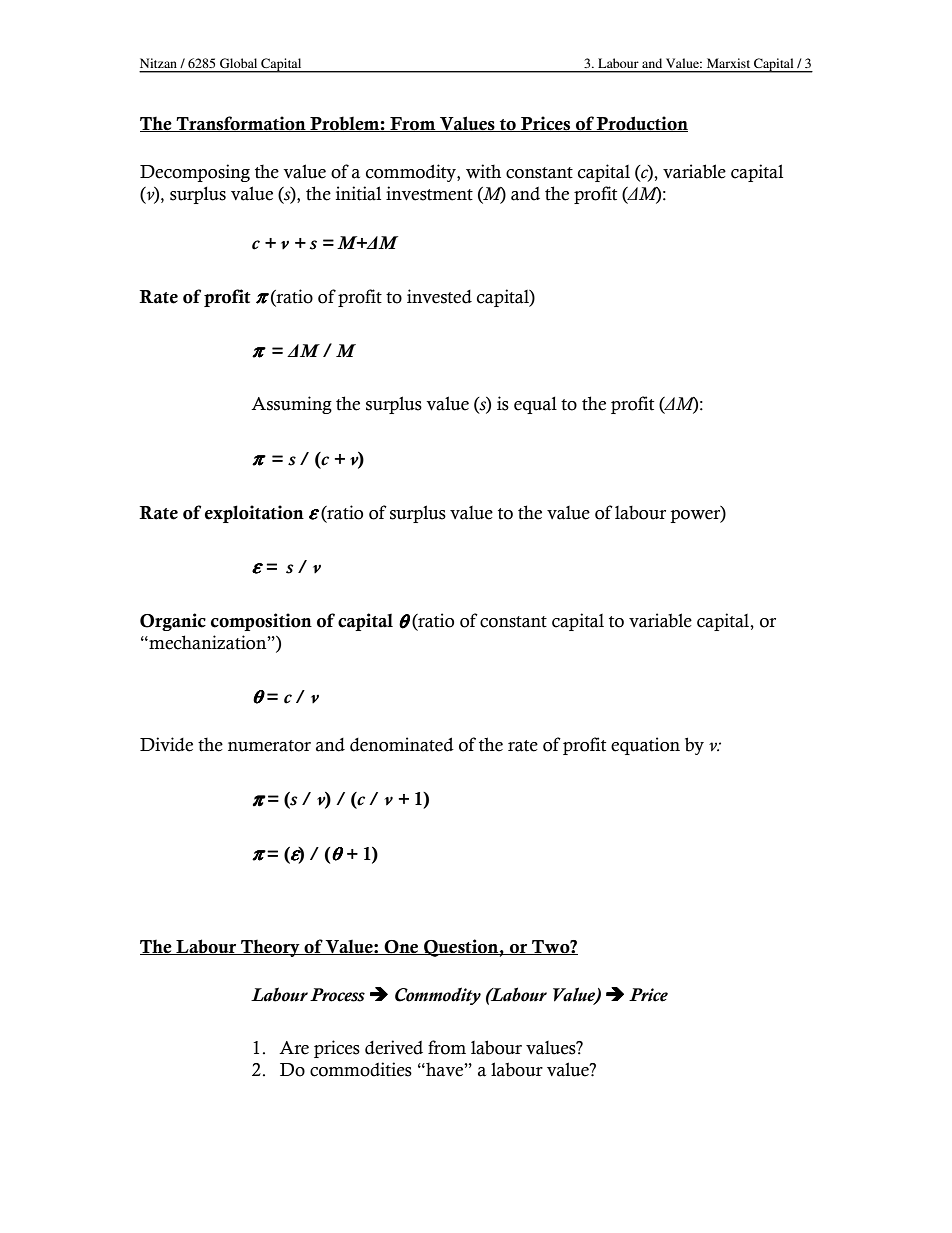 The image size is (952, 1233). I want to click on composition, so click(261, 622).
